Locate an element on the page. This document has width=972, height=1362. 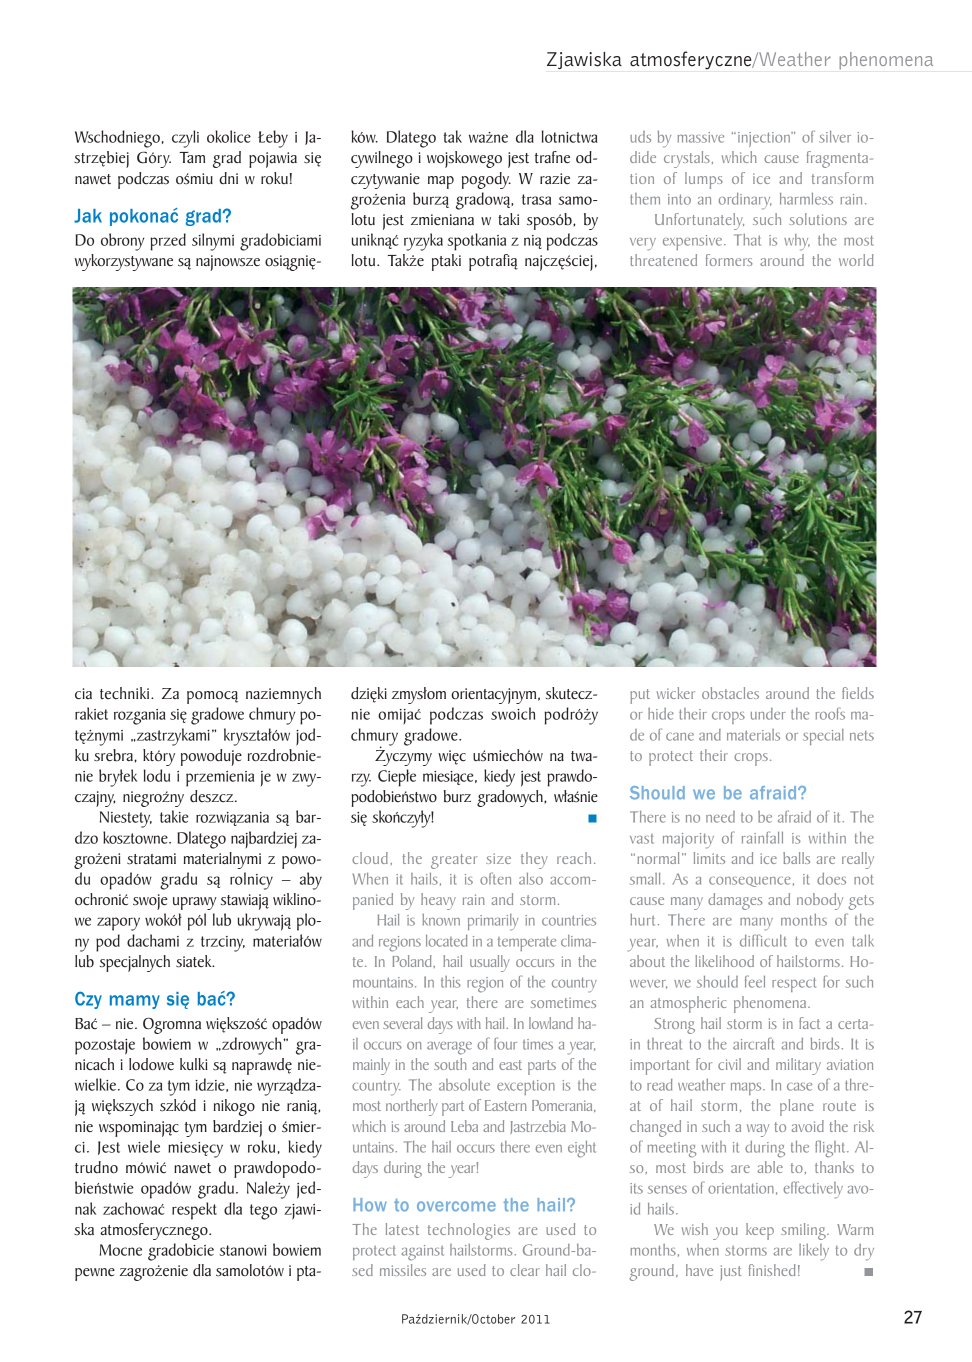
trasa is located at coordinates (536, 199).
